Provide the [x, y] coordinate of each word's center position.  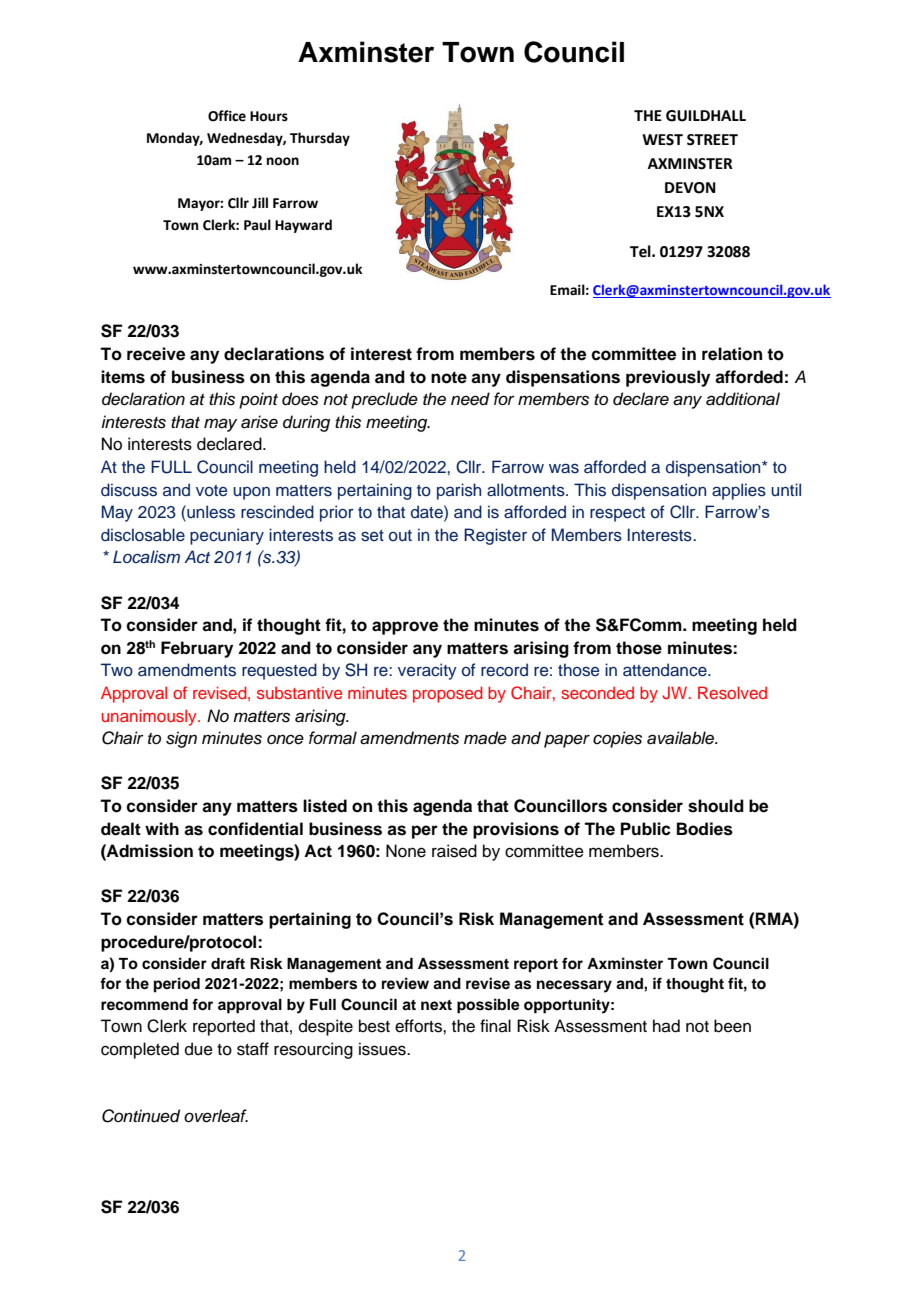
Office [227, 116]
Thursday [320, 139]
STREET [712, 140]
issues [383, 1049]
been [732, 1026]
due [199, 1049]
